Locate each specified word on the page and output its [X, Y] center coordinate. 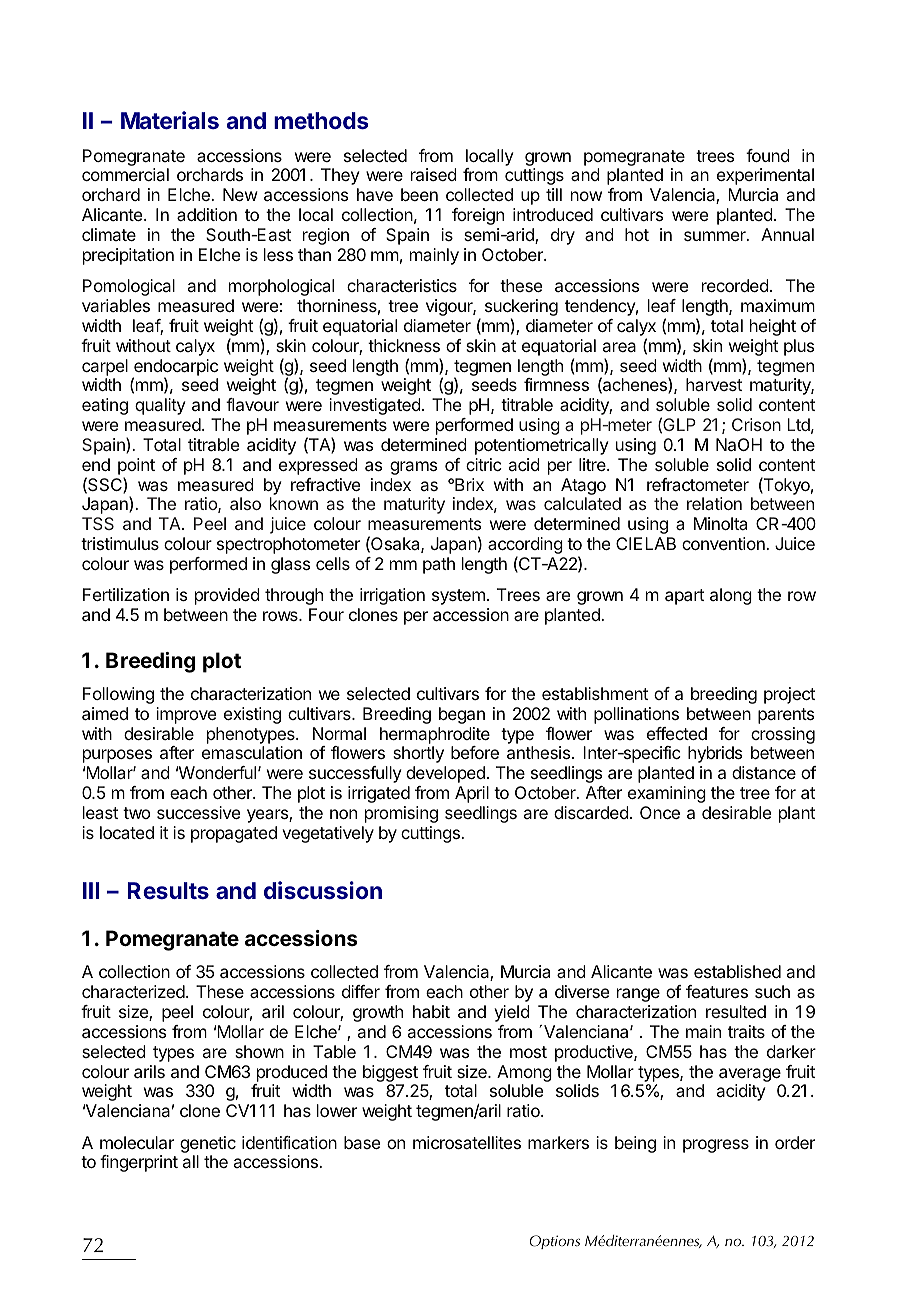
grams [413, 468]
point [136, 466]
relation [714, 503]
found [768, 155]
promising [401, 814]
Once [660, 812]
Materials [170, 120]
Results [168, 890]
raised [434, 174]
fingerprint [139, 1163]
